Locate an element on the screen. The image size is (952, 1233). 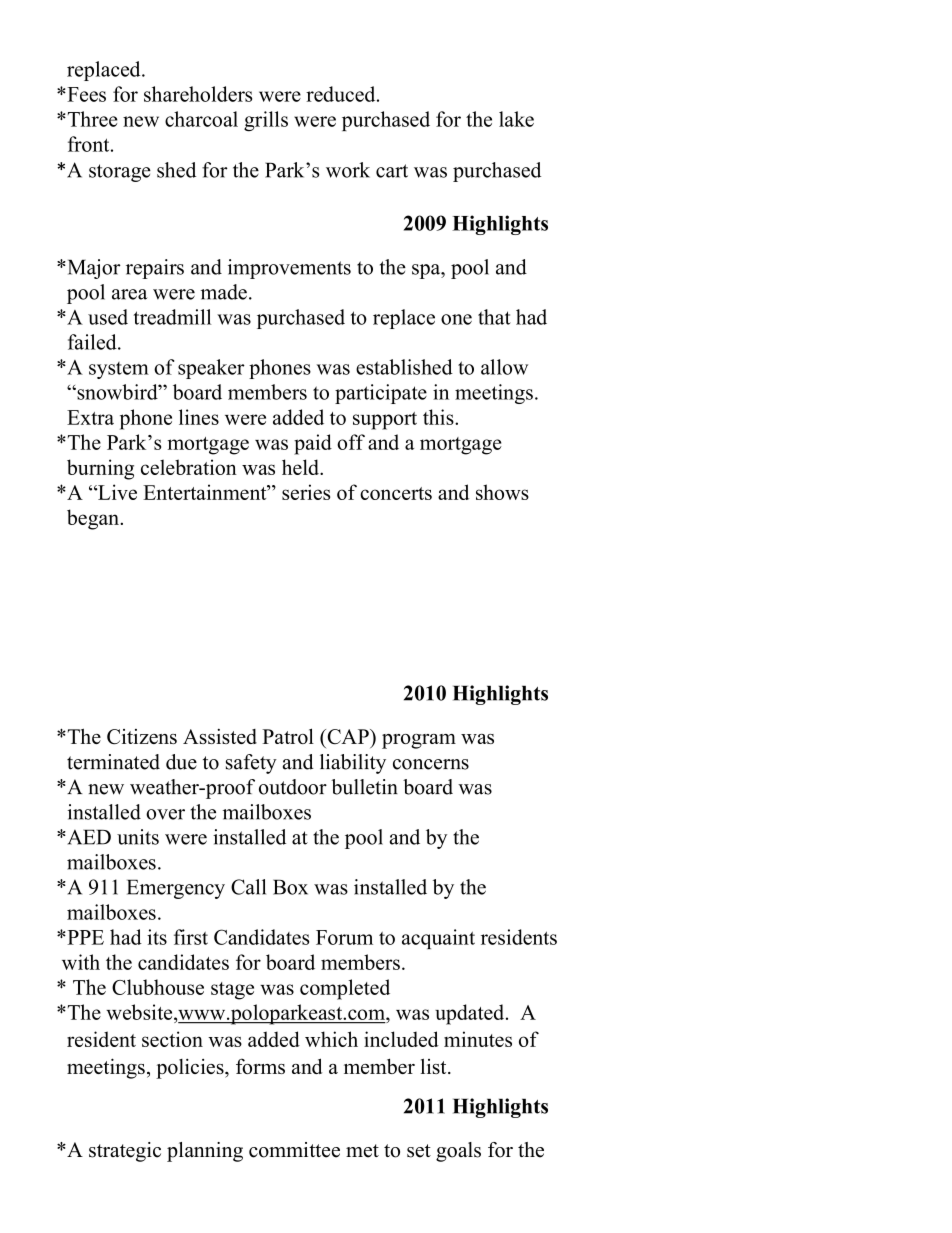
series is located at coordinates (306, 492).
